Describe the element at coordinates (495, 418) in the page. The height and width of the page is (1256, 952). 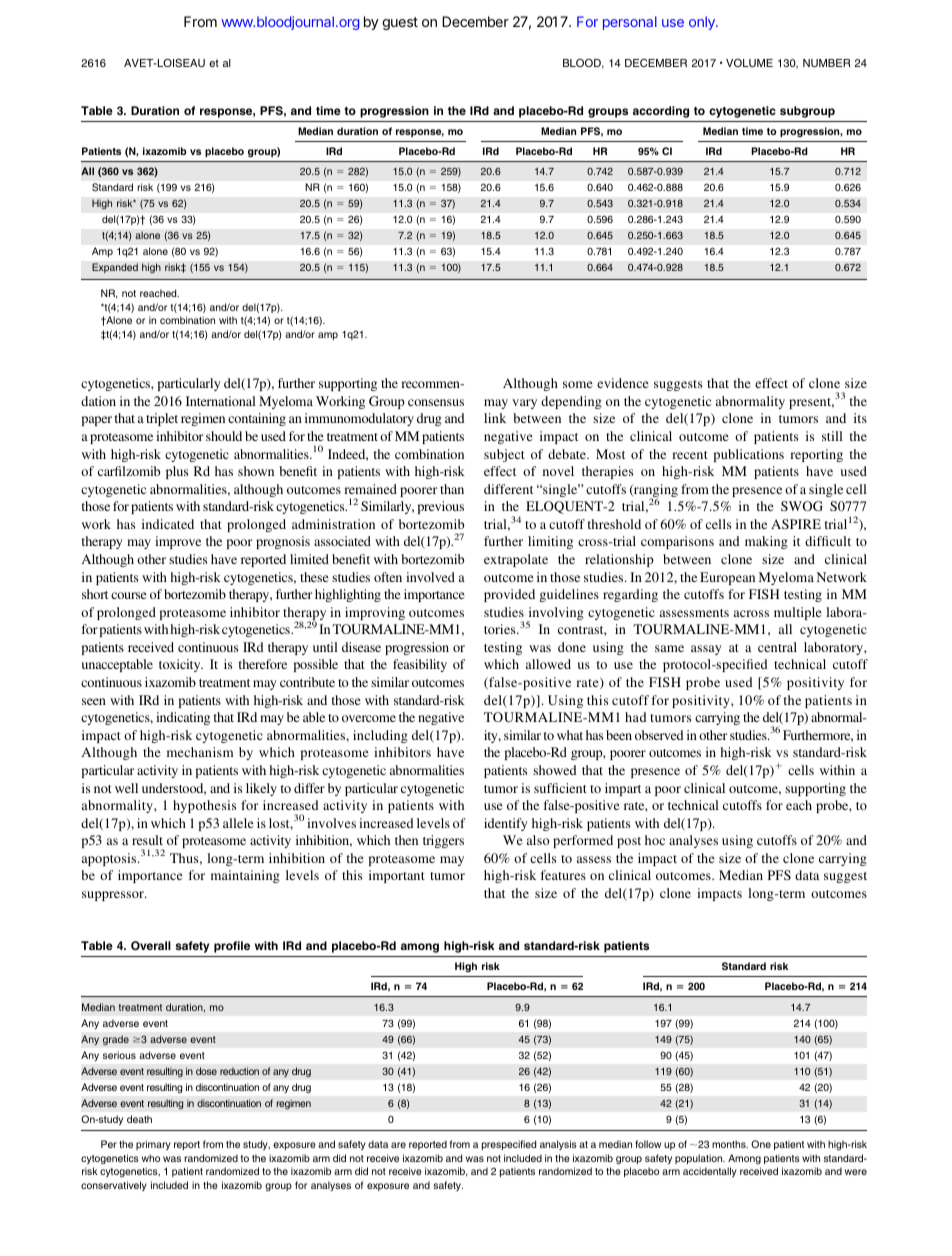
I see `link` at that location.
